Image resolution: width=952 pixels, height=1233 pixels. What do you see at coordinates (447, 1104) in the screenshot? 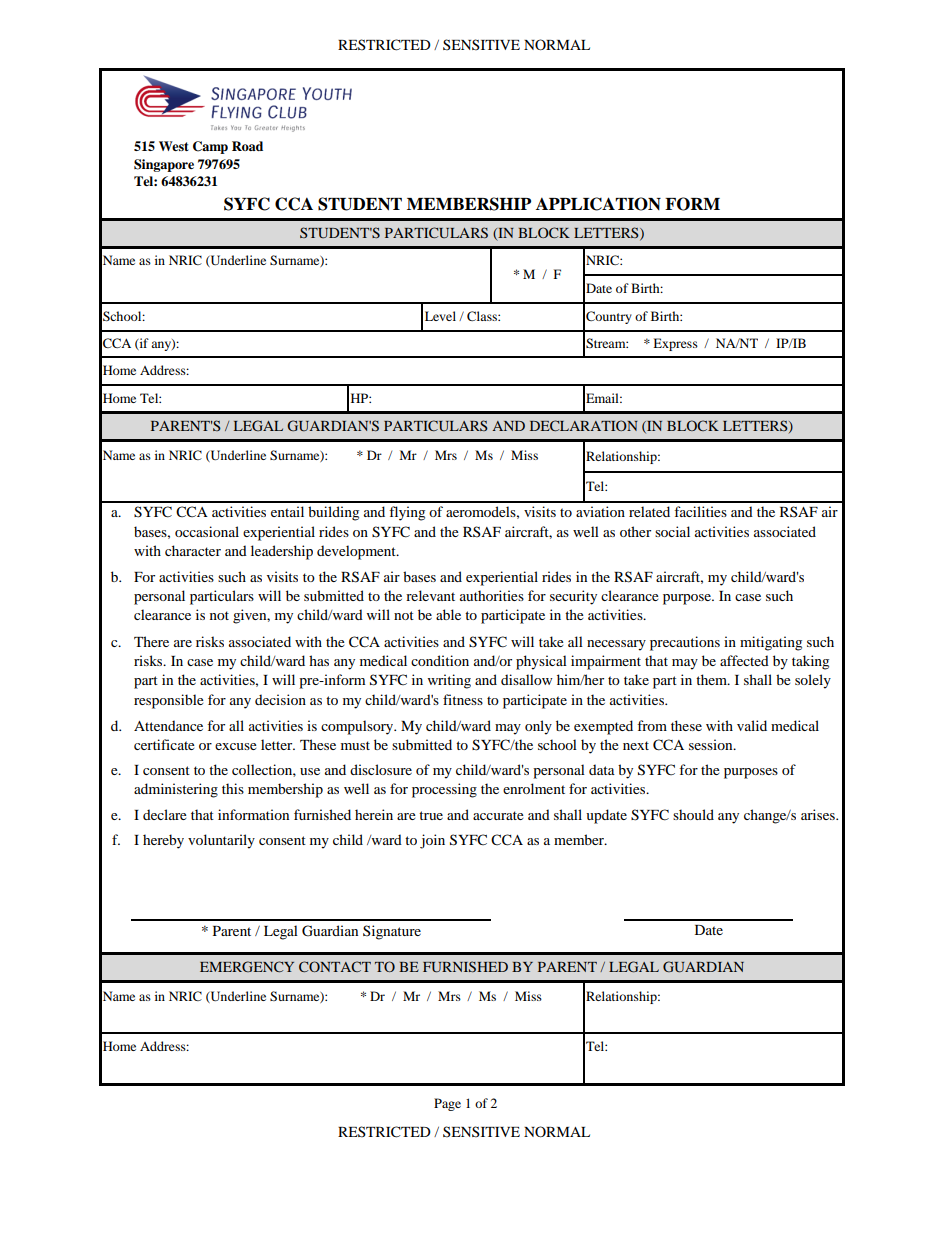
I see `Page` at bounding box center [447, 1104].
